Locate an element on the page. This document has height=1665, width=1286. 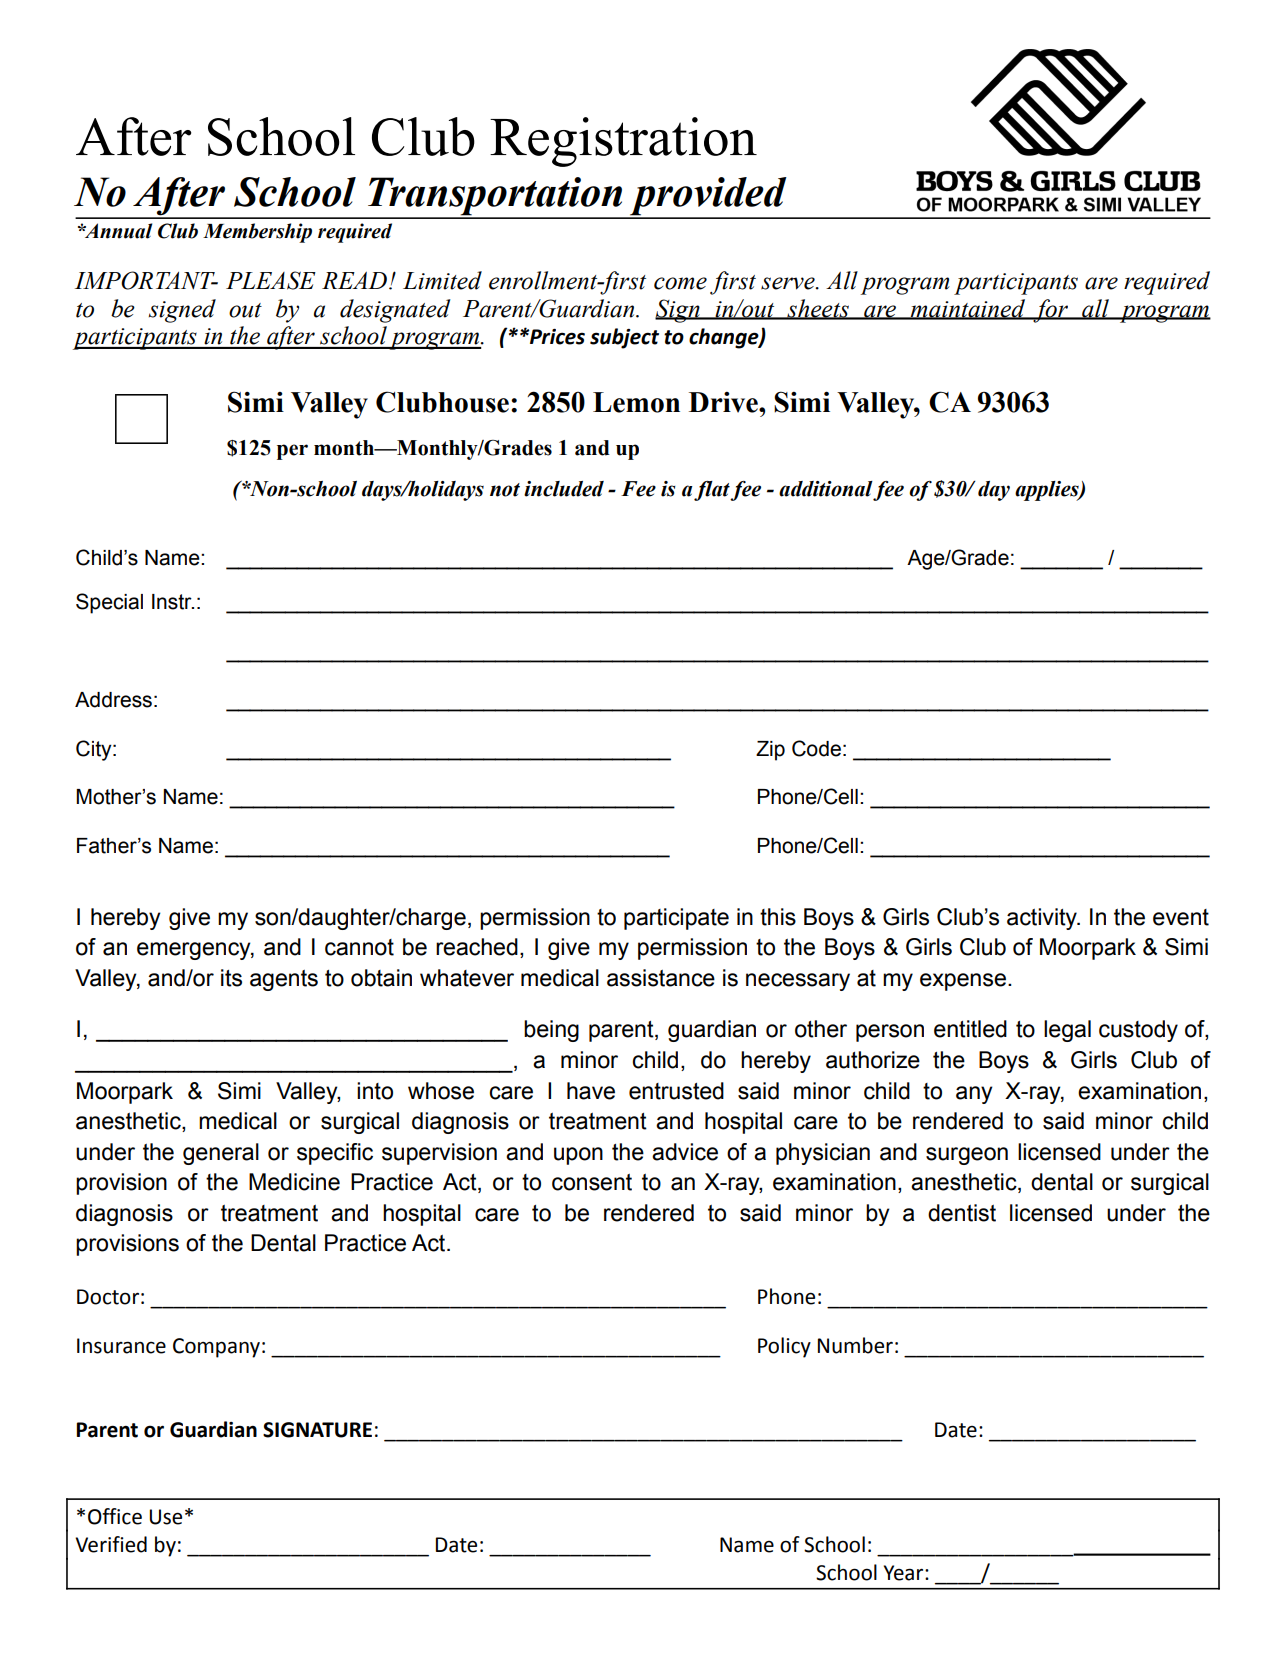
activity is located at coordinates (1043, 919).
